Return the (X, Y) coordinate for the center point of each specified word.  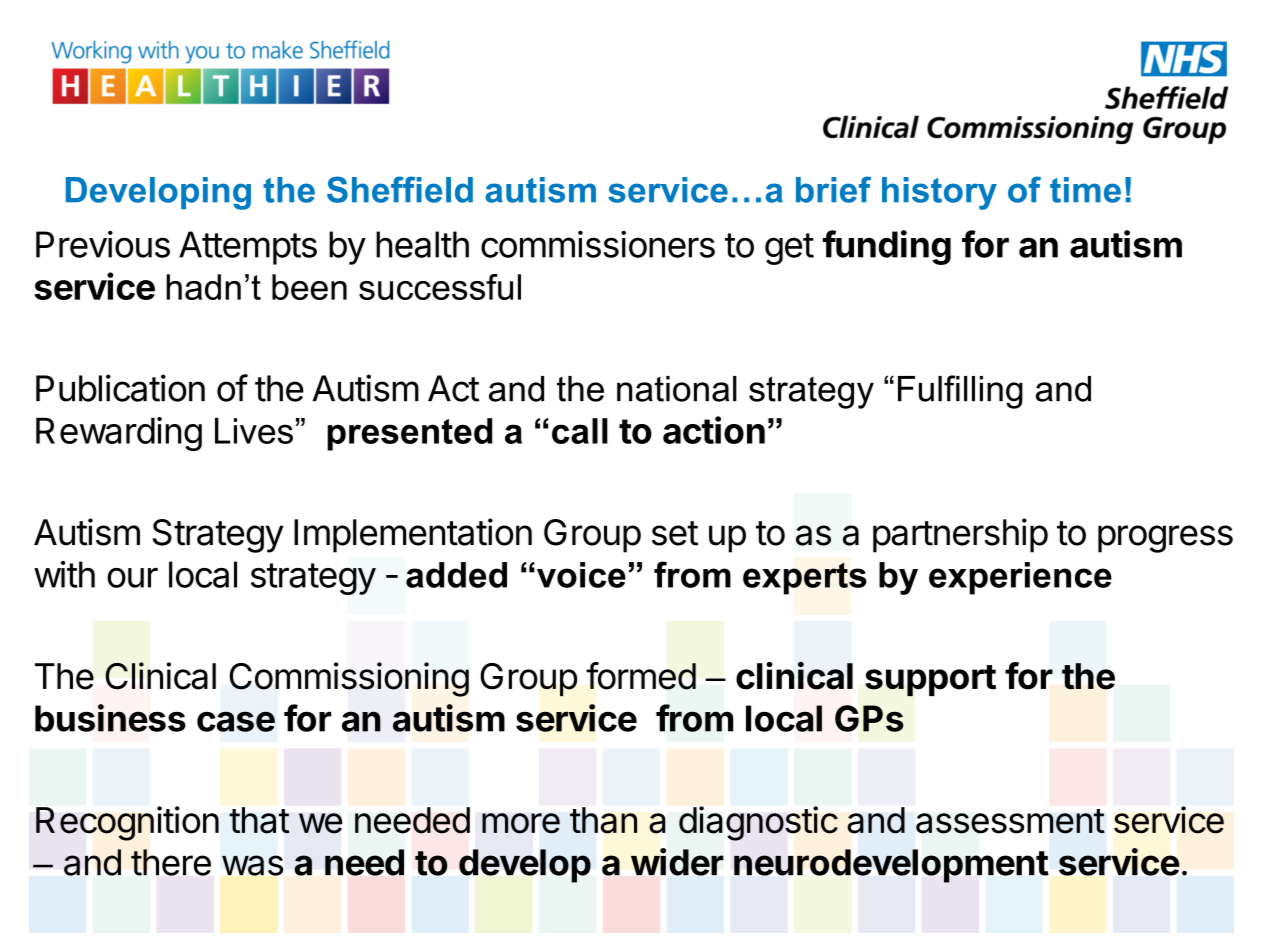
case (236, 721)
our (132, 578)
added (456, 575)
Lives (254, 430)
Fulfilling (960, 392)
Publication (120, 388)
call (580, 431)
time (1085, 190)
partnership (960, 535)
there (171, 862)
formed (641, 676)
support (930, 681)
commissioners (598, 244)
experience (1020, 578)
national (677, 389)
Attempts (248, 248)
